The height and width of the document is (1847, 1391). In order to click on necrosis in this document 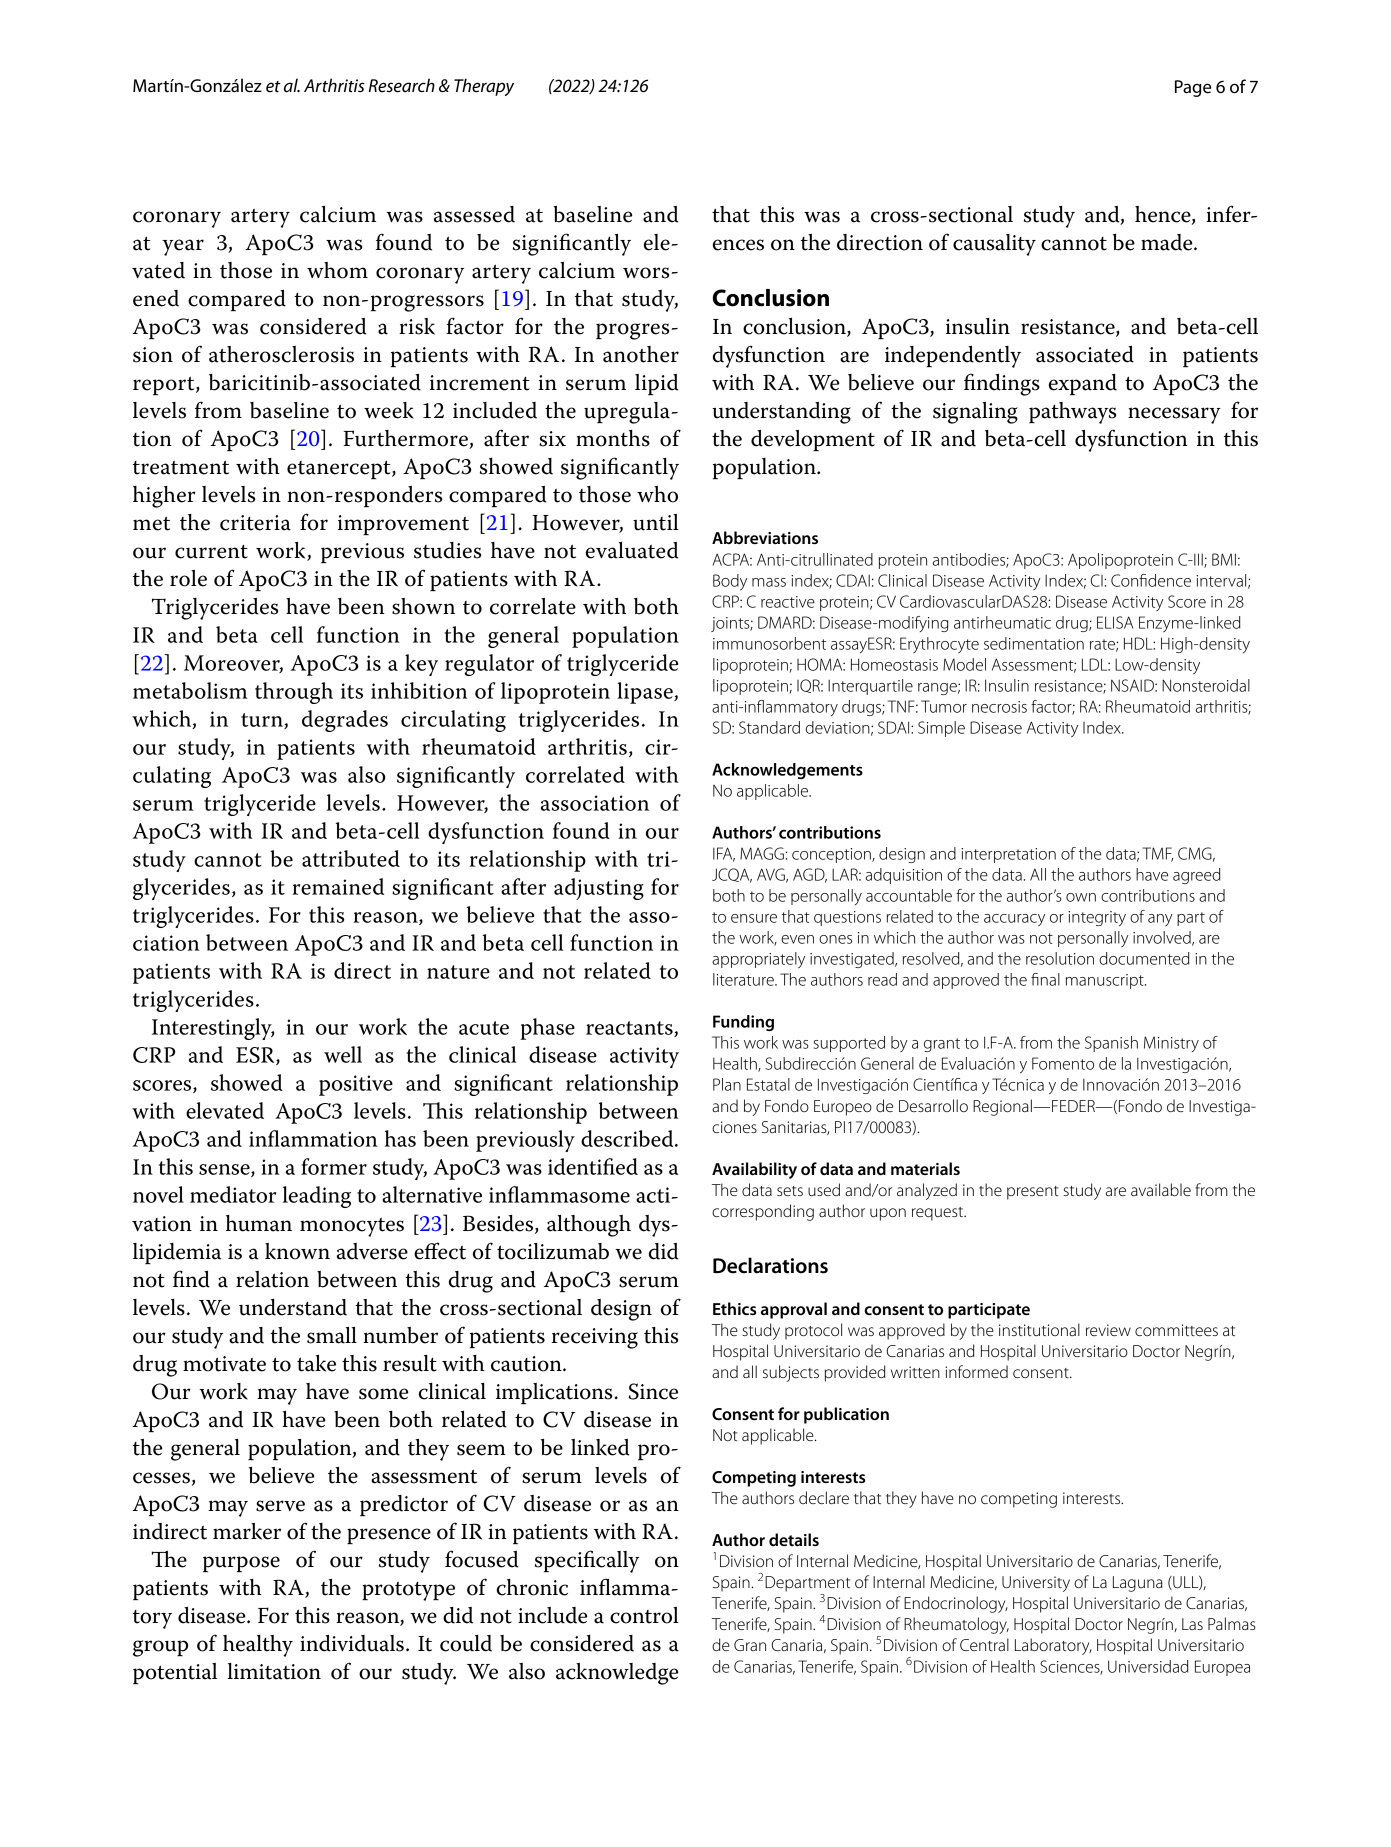, I will do `click(999, 707)`.
